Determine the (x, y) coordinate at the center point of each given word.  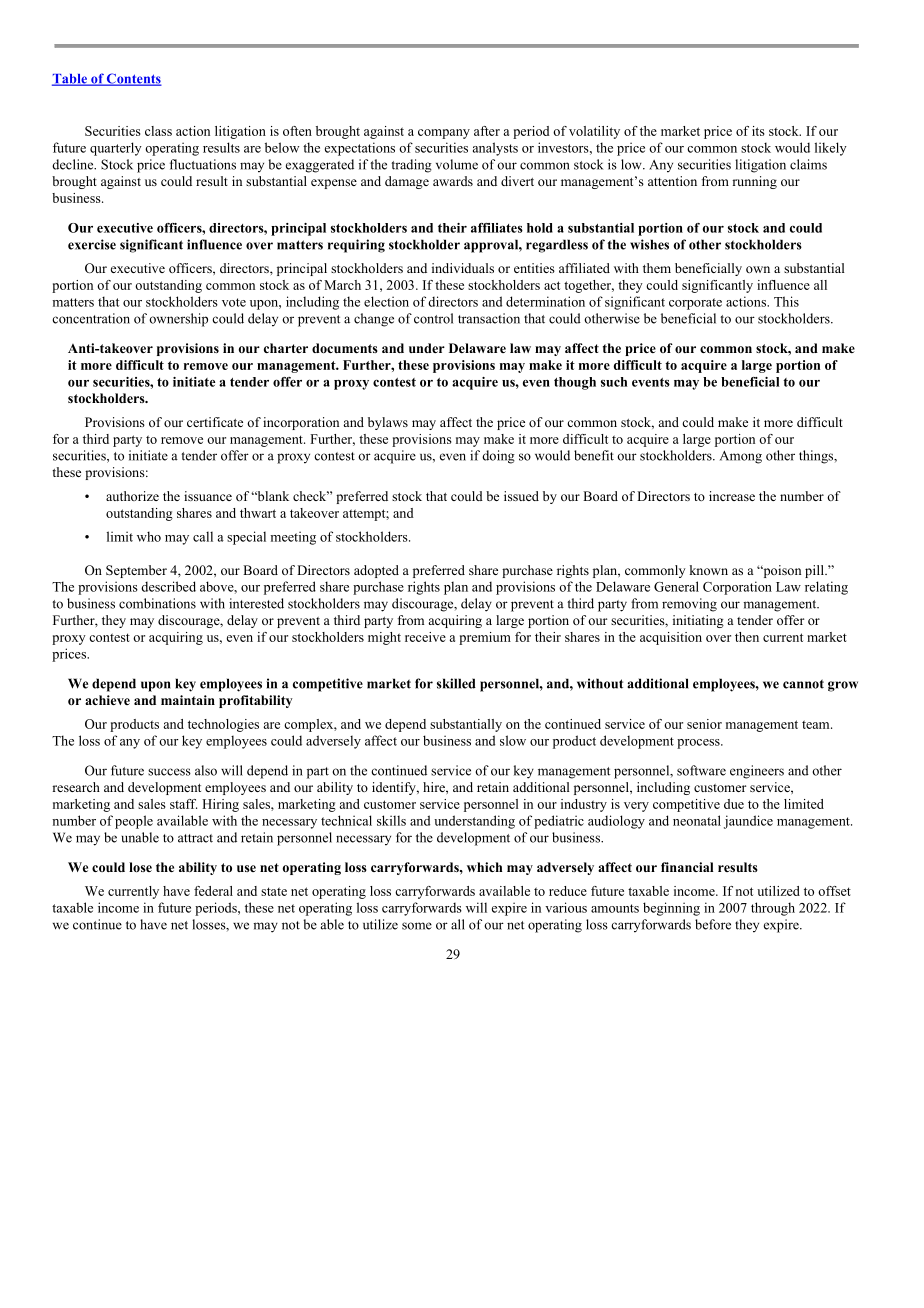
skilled (456, 683)
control (433, 318)
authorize (132, 496)
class (158, 131)
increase (732, 496)
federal (213, 891)
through (773, 909)
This (786, 301)
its (758, 131)
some (417, 926)
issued (521, 496)
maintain (188, 700)
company (444, 134)
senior (704, 724)
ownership (178, 320)
